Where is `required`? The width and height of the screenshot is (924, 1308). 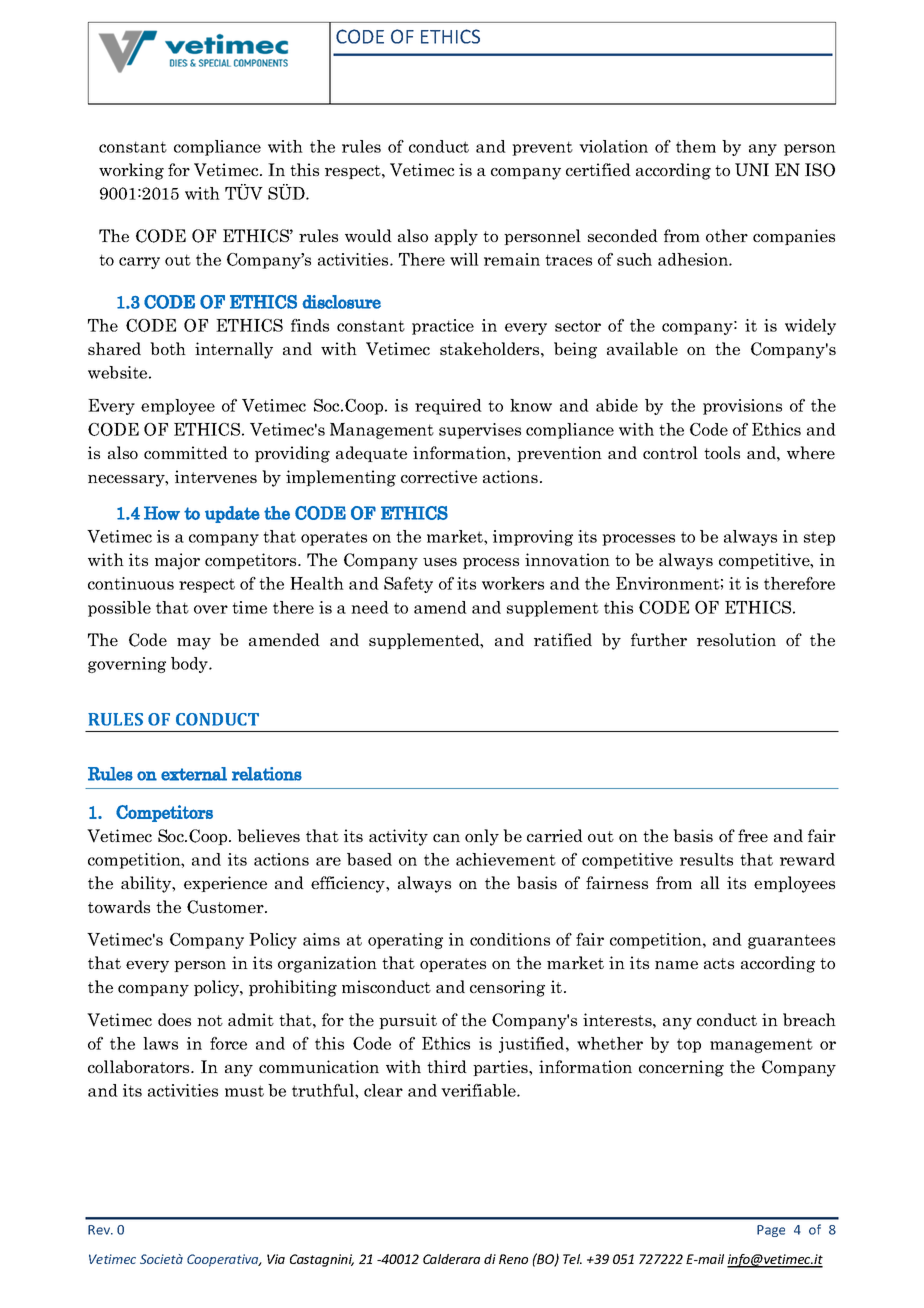
required is located at coordinates (448, 407).
